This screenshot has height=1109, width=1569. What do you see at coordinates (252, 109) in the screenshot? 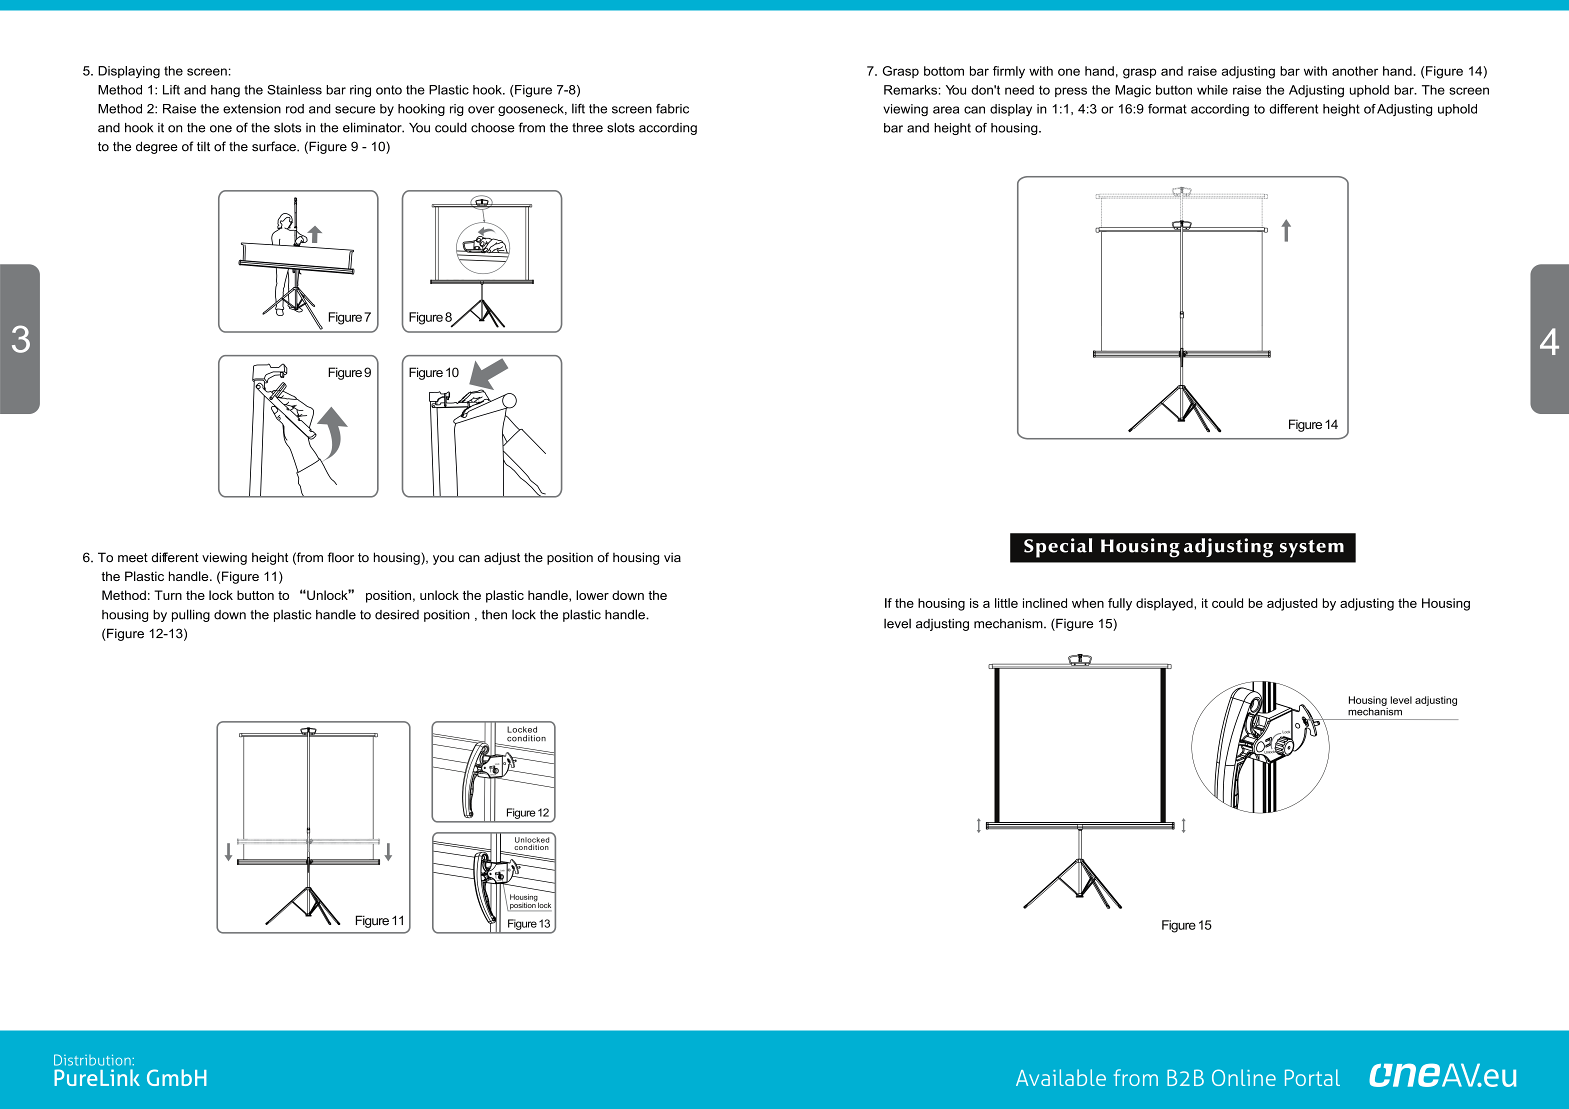
I see `extension` at bounding box center [252, 109].
